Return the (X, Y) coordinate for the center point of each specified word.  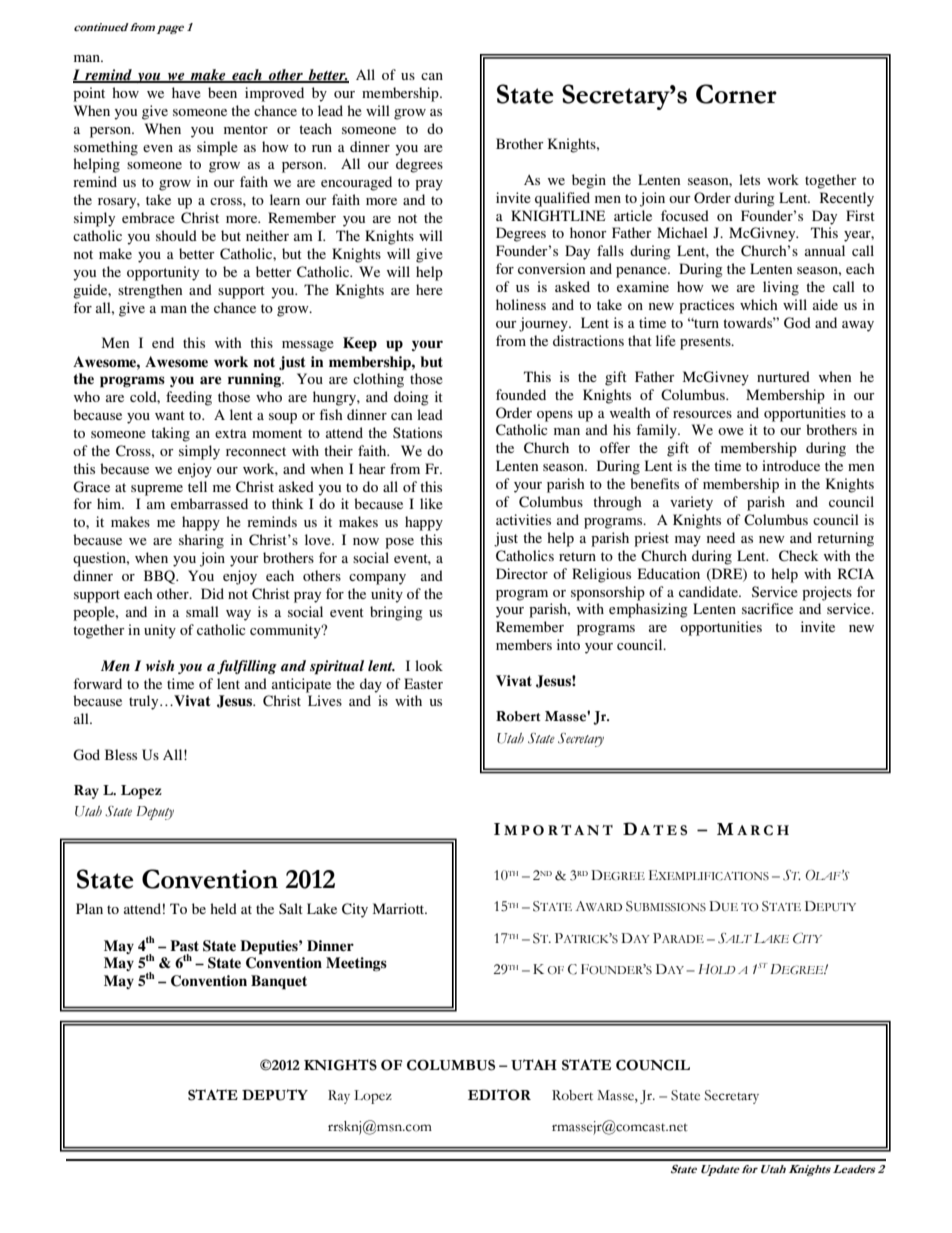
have (186, 92)
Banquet (279, 982)
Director (522, 573)
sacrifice (767, 608)
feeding (189, 398)
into (568, 644)
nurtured (783, 376)
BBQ (161, 577)
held (223, 908)
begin (589, 181)
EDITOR (499, 1095)
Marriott (400, 908)
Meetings (356, 964)
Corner (736, 94)
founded (521, 394)
